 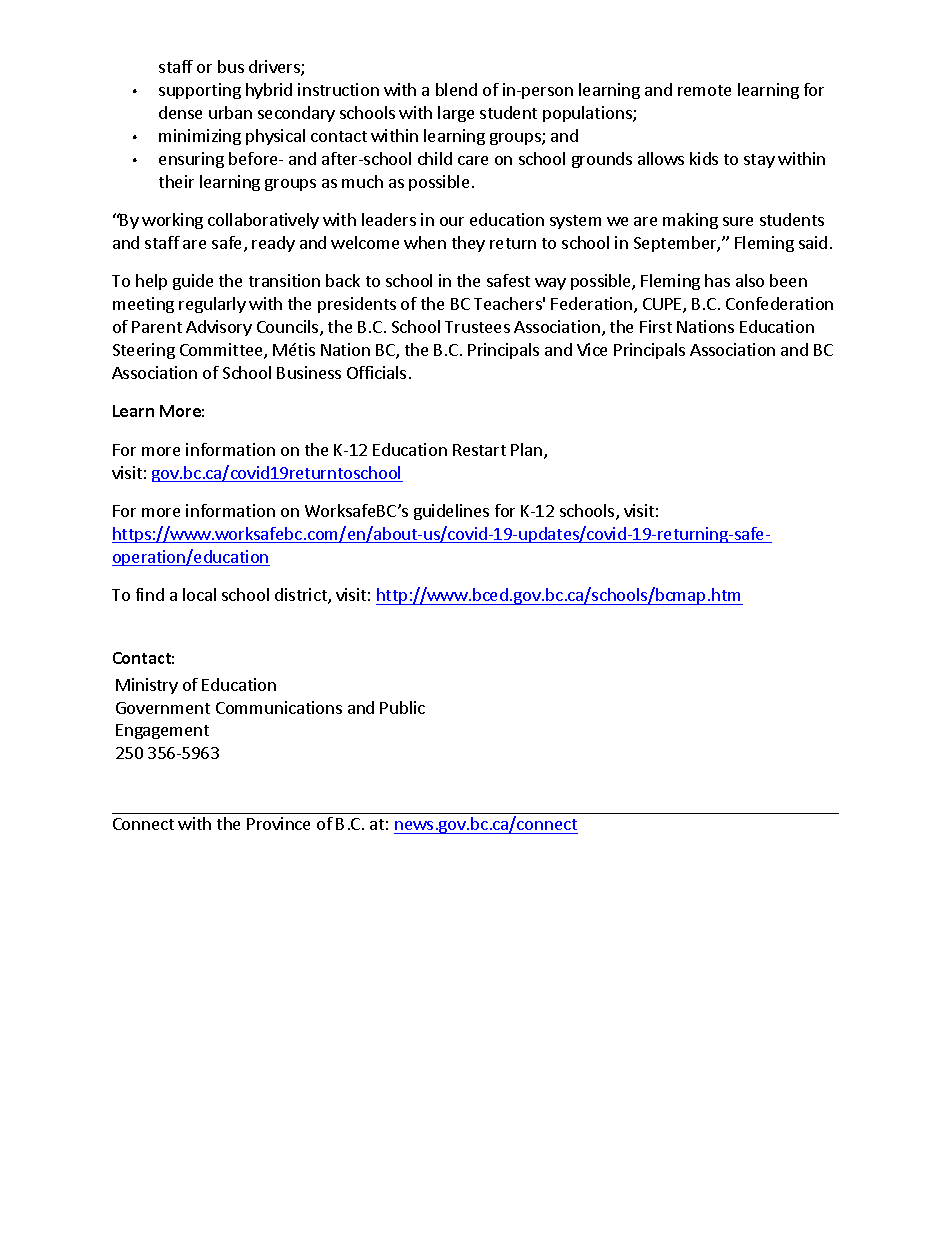 I want to click on Business, so click(x=309, y=372).
